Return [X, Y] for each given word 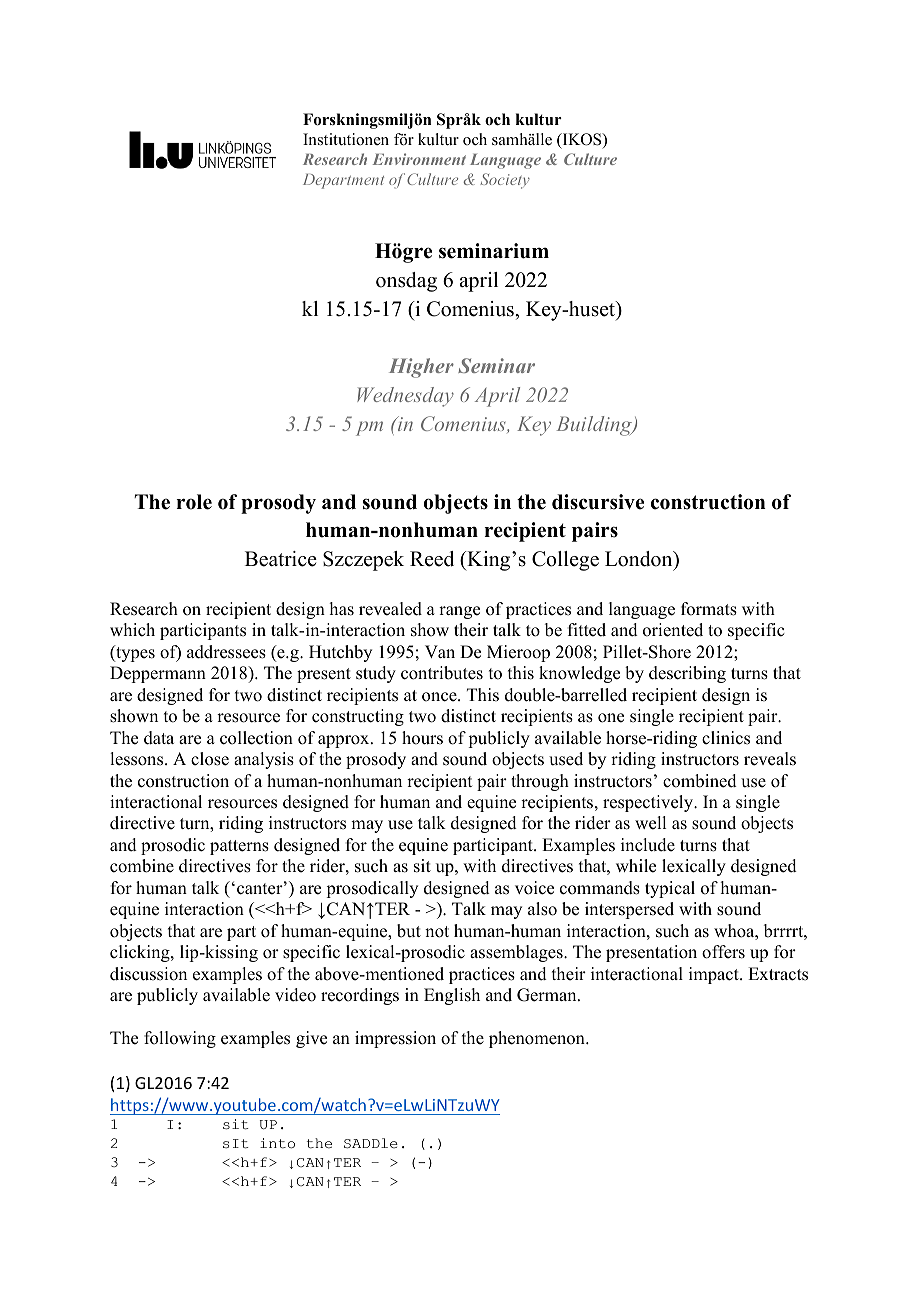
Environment [419, 159]
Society [505, 181]
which [132, 630]
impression [395, 1039]
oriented [673, 630]
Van [440, 651]
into [277, 1143]
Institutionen [346, 139]
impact [715, 975]
